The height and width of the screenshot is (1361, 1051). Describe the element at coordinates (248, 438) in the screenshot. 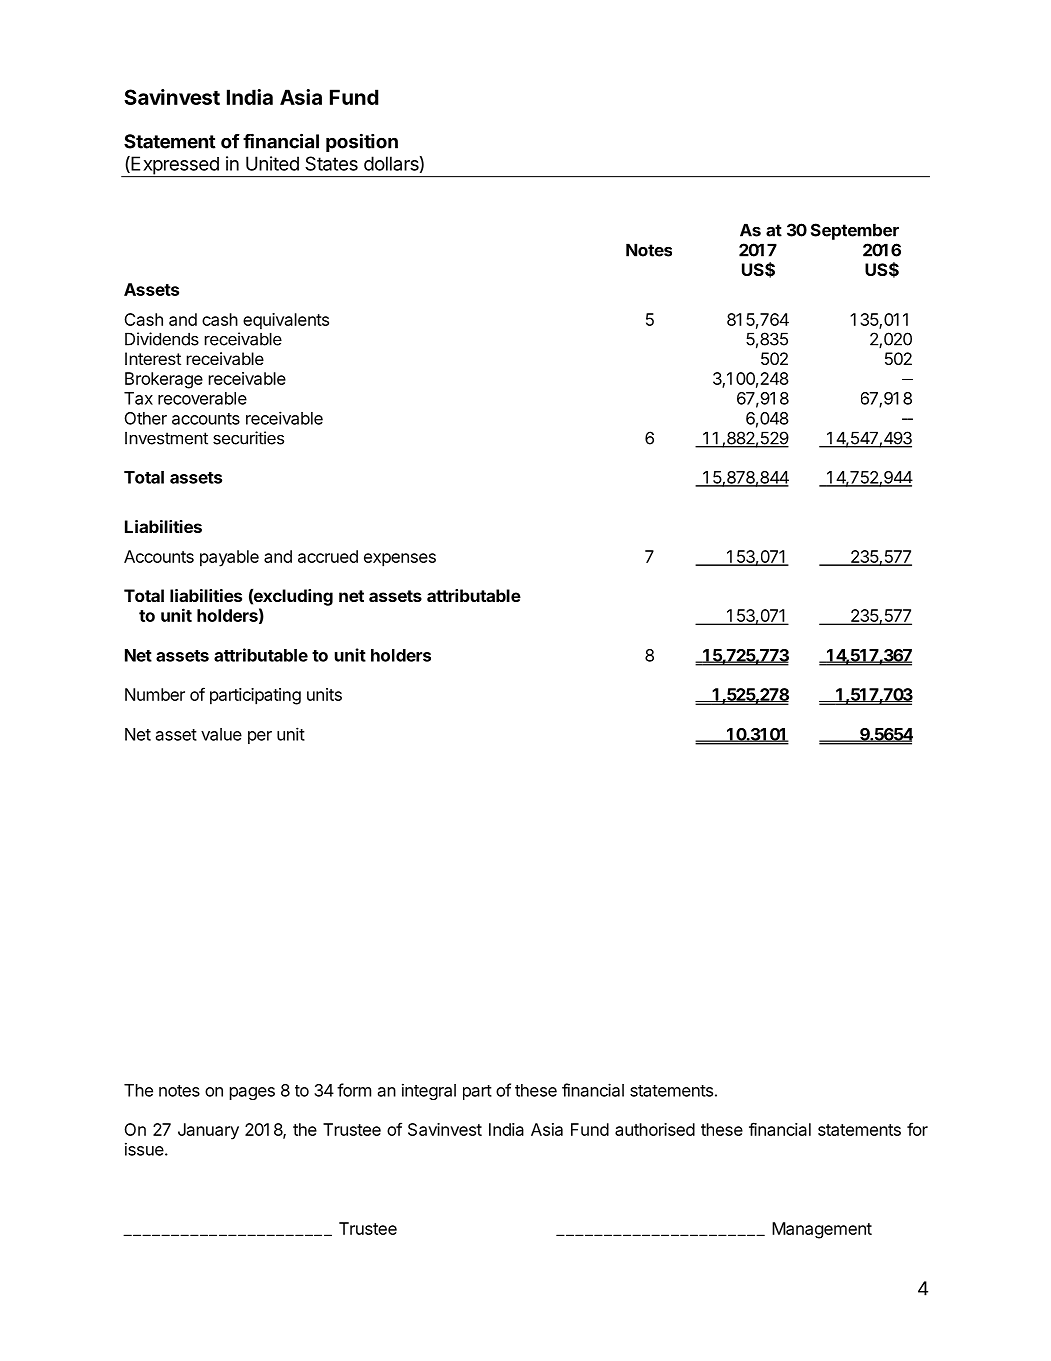

I see `securities` at that location.
